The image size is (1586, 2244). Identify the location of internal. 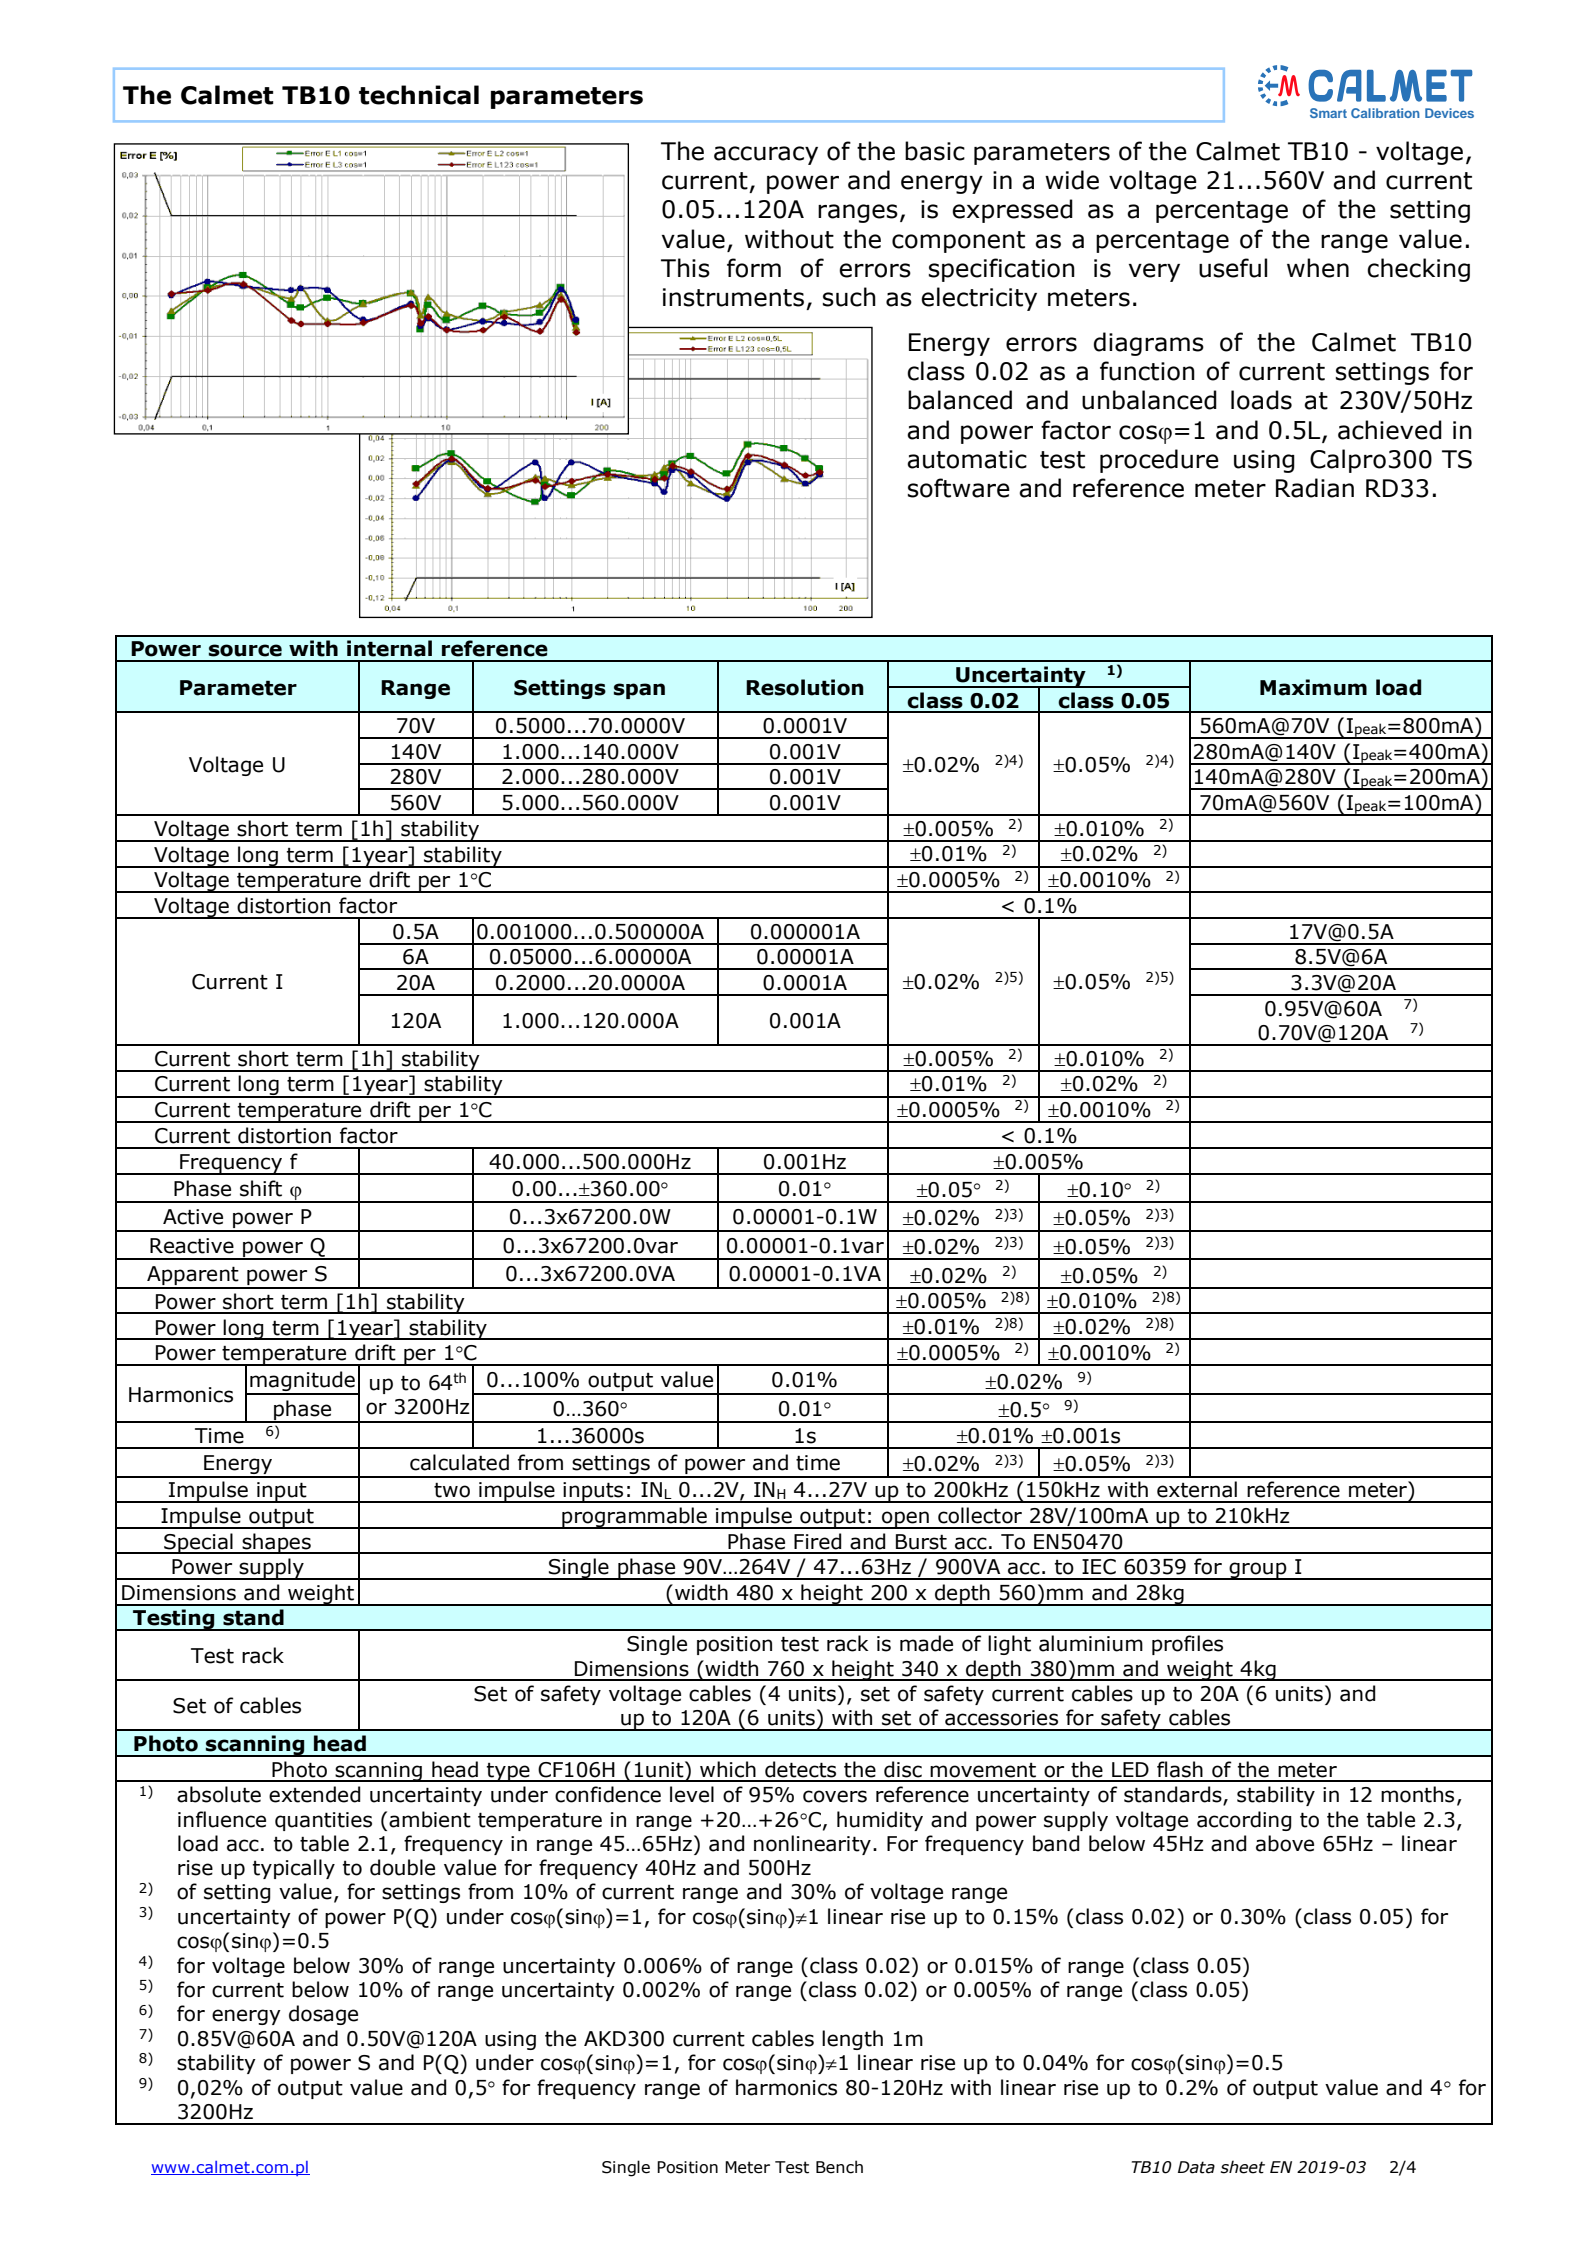
(389, 648).
